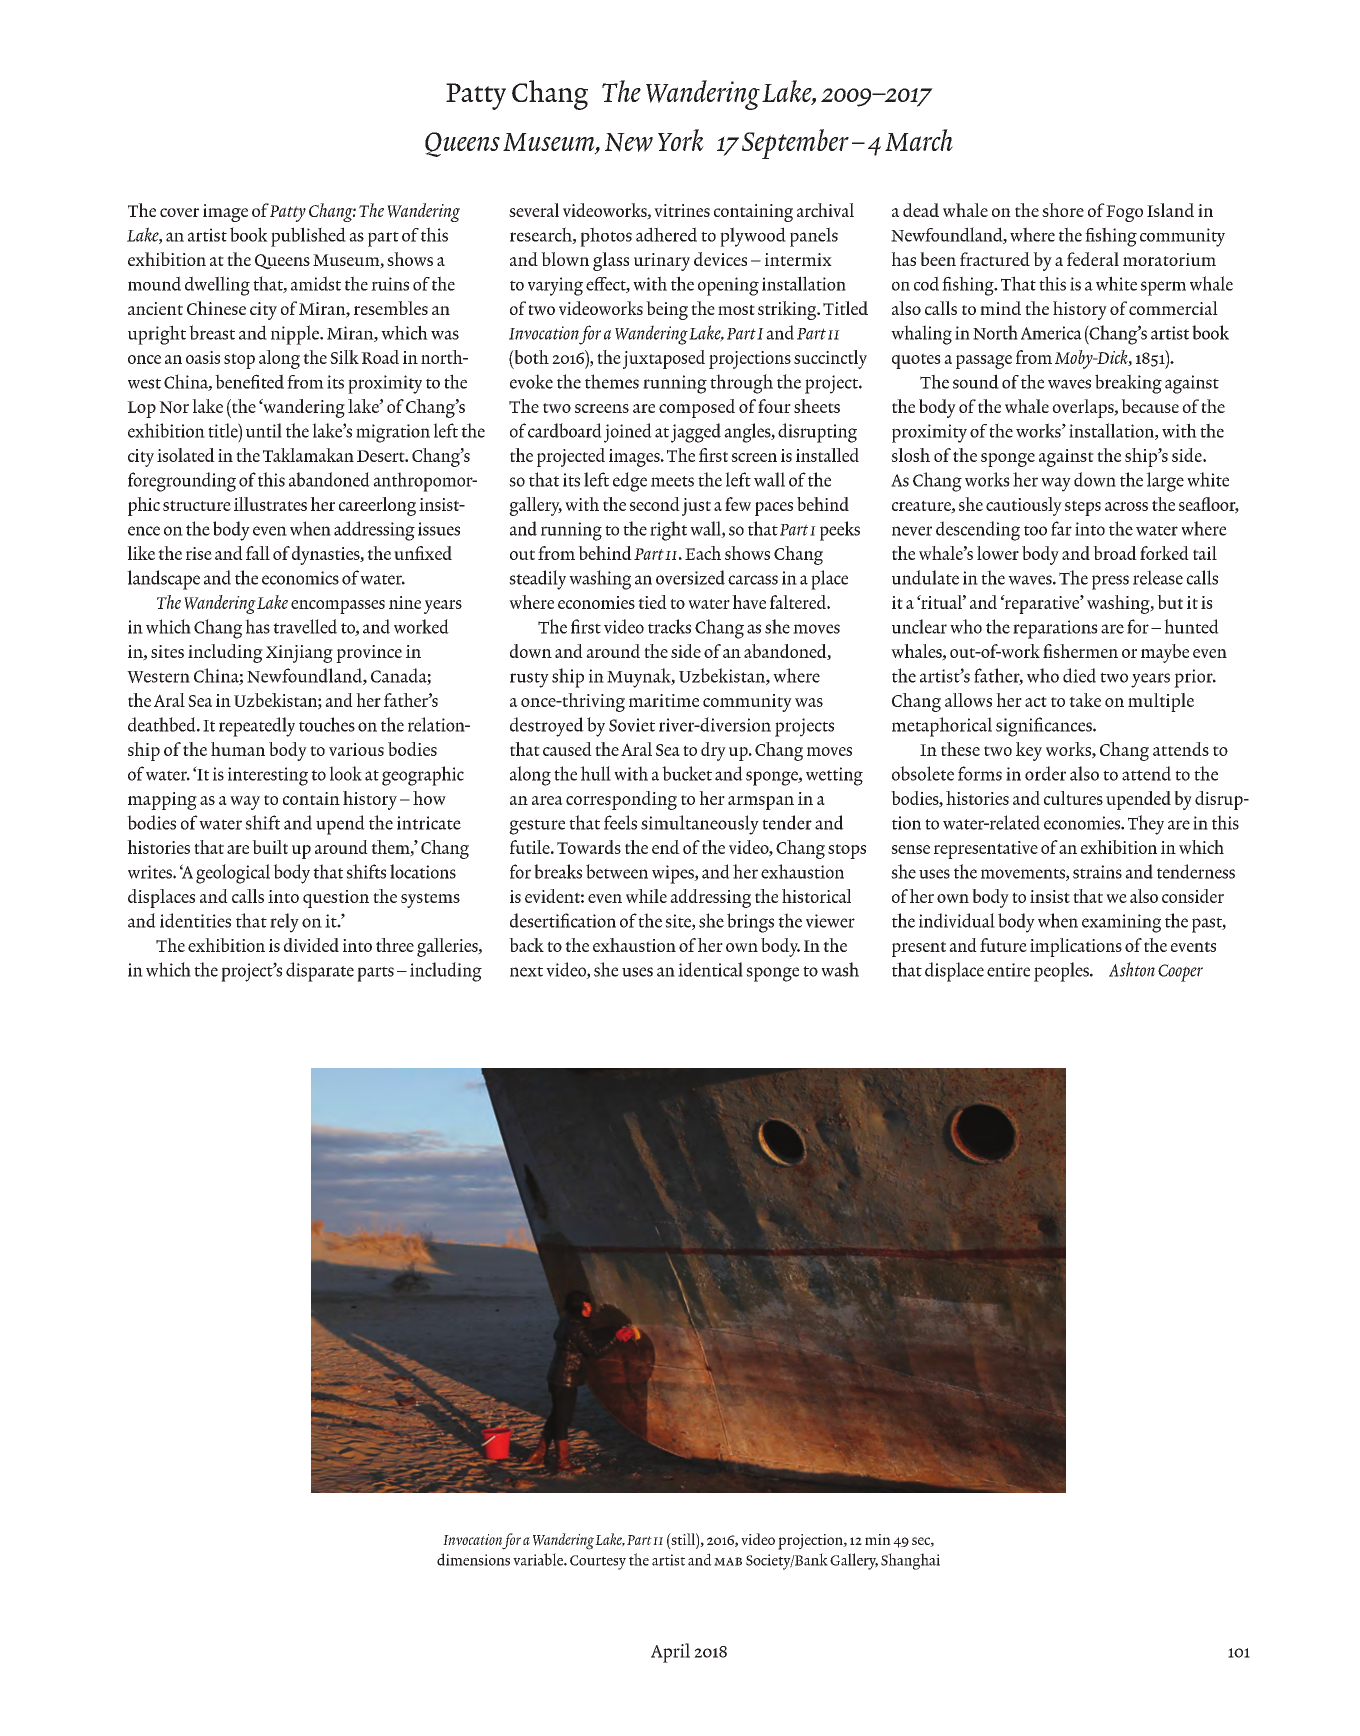  What do you see at coordinates (710, 969) in the document?
I see `identical` at bounding box center [710, 969].
